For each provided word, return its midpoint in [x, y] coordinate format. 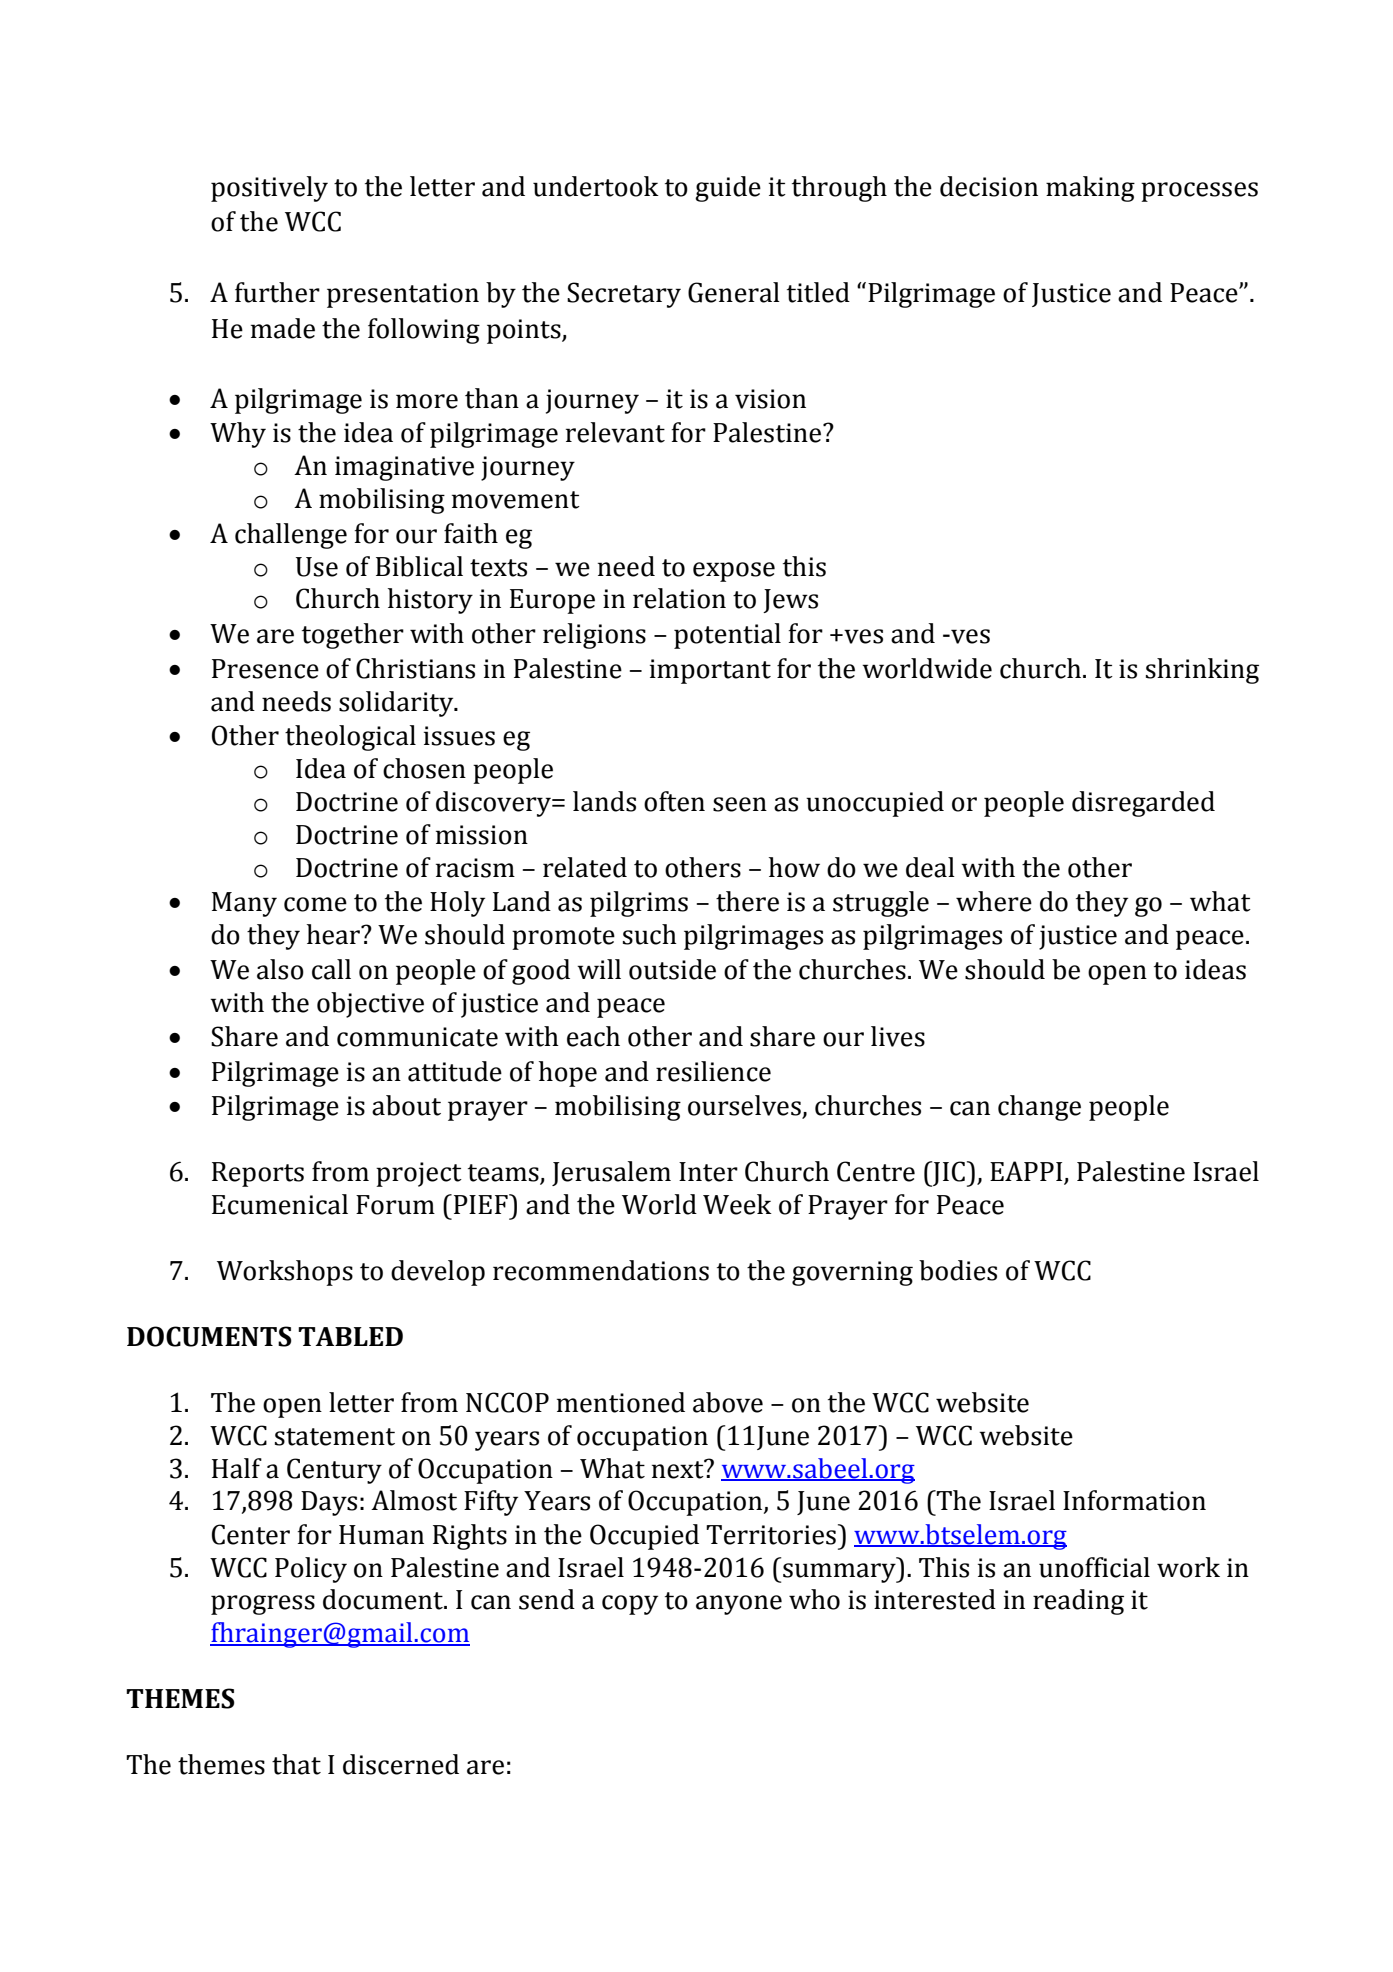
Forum [395, 1205]
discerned [401, 1764]
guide [728, 189]
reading [1078, 1602]
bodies [958, 1270]
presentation [403, 295]
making [1090, 189]
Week [737, 1204]
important [710, 671]
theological [350, 738]
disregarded [1143, 804]
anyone [739, 1605]
